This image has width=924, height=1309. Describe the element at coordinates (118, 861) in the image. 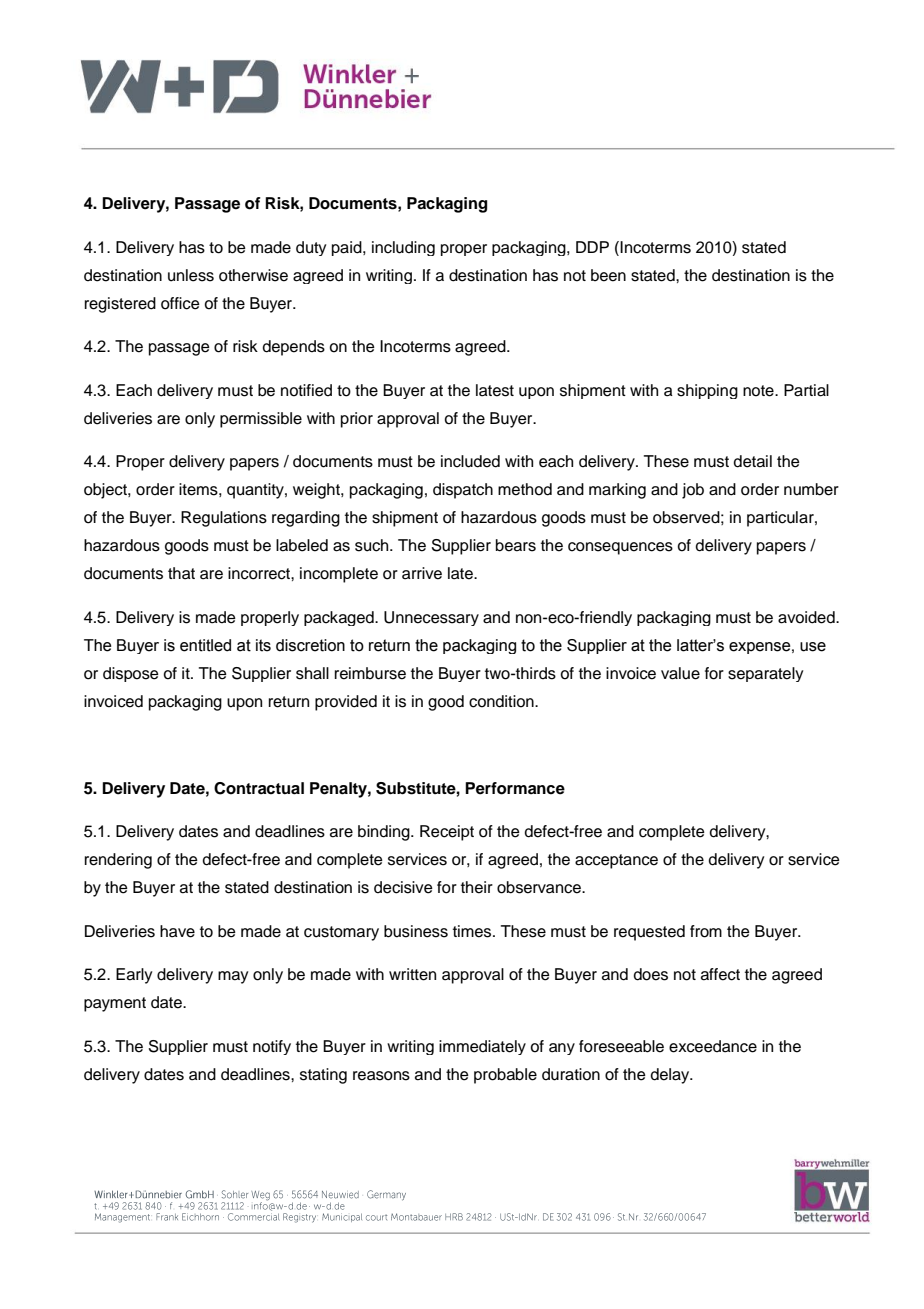

I see `rendering` at that location.
